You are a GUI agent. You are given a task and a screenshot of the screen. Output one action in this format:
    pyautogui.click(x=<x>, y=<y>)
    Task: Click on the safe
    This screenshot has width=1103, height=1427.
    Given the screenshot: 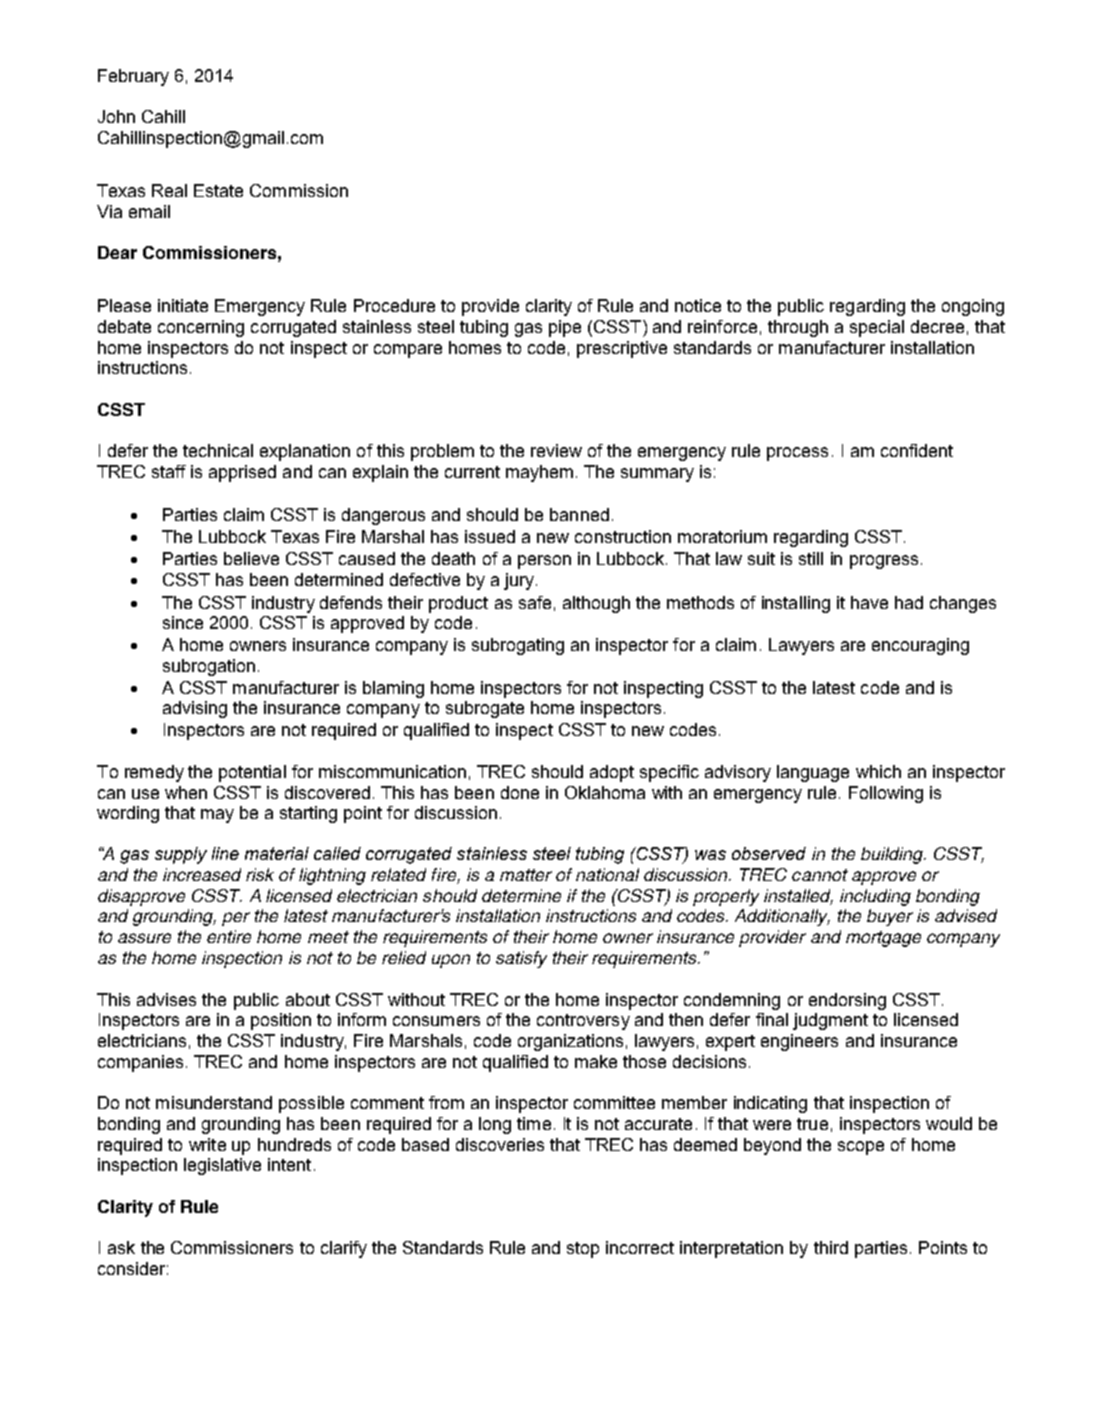 What is the action you would take?
    pyautogui.click(x=535, y=602)
